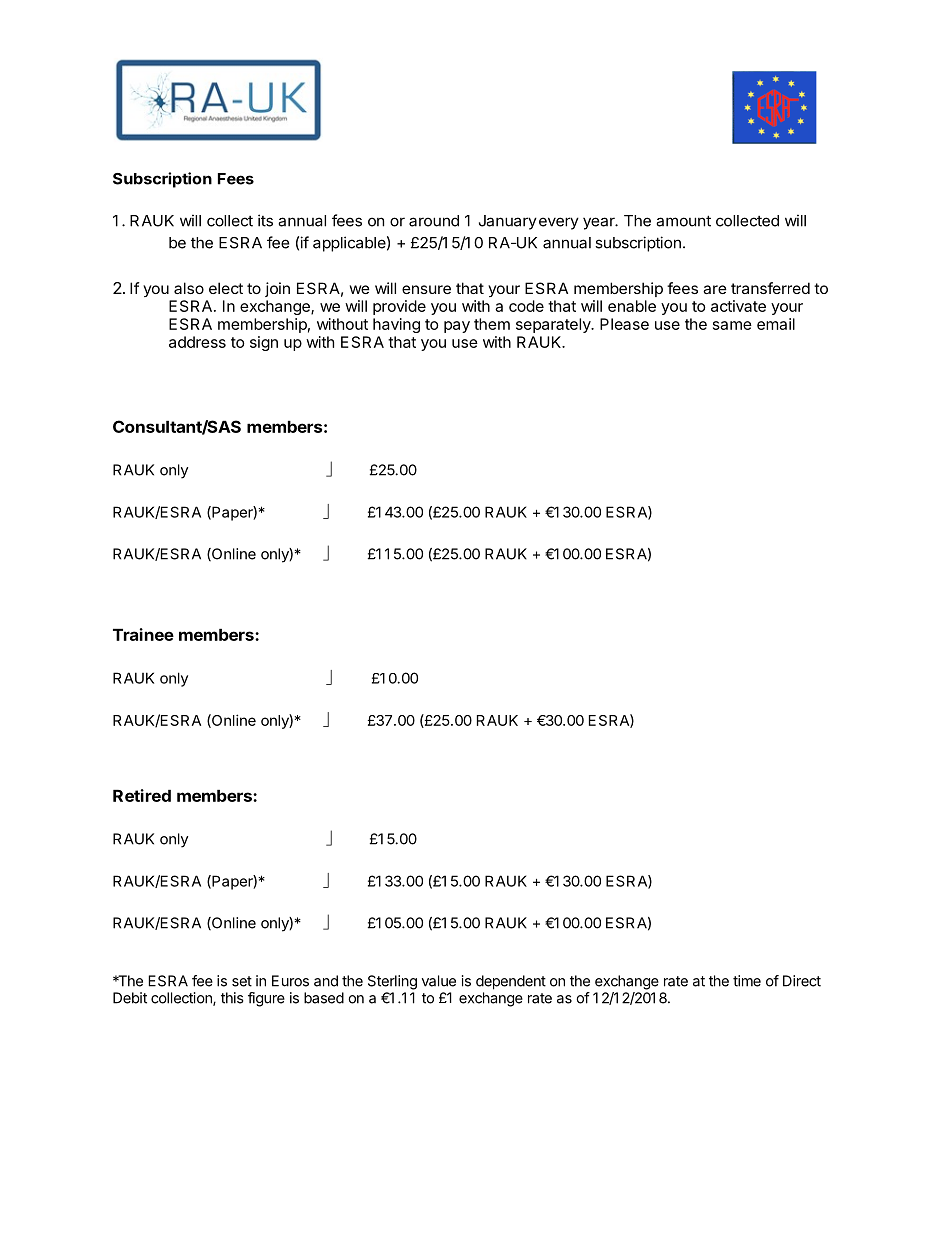 The image size is (952, 1233). I want to click on value, so click(439, 981).
